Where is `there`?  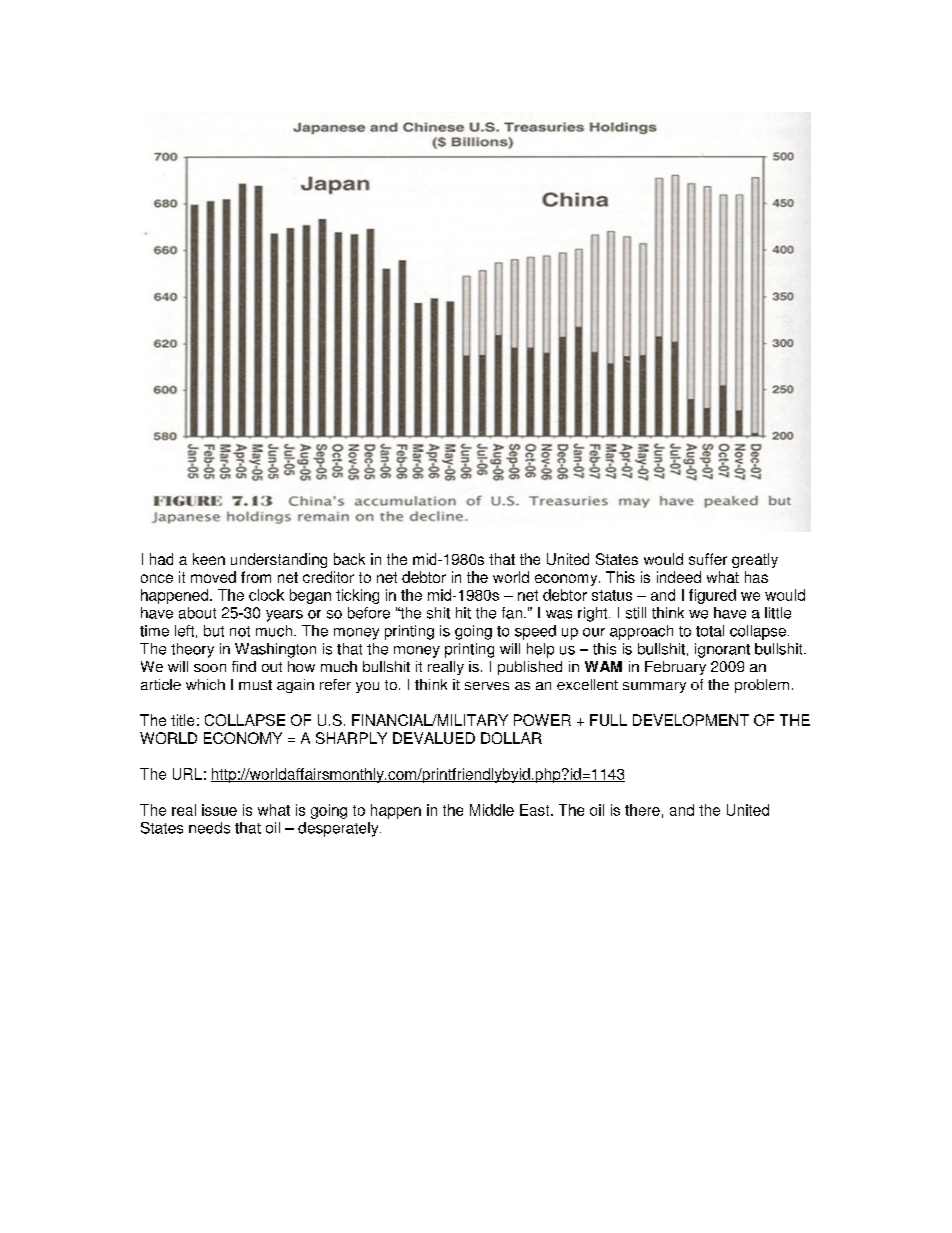 there is located at coordinates (642, 810).
